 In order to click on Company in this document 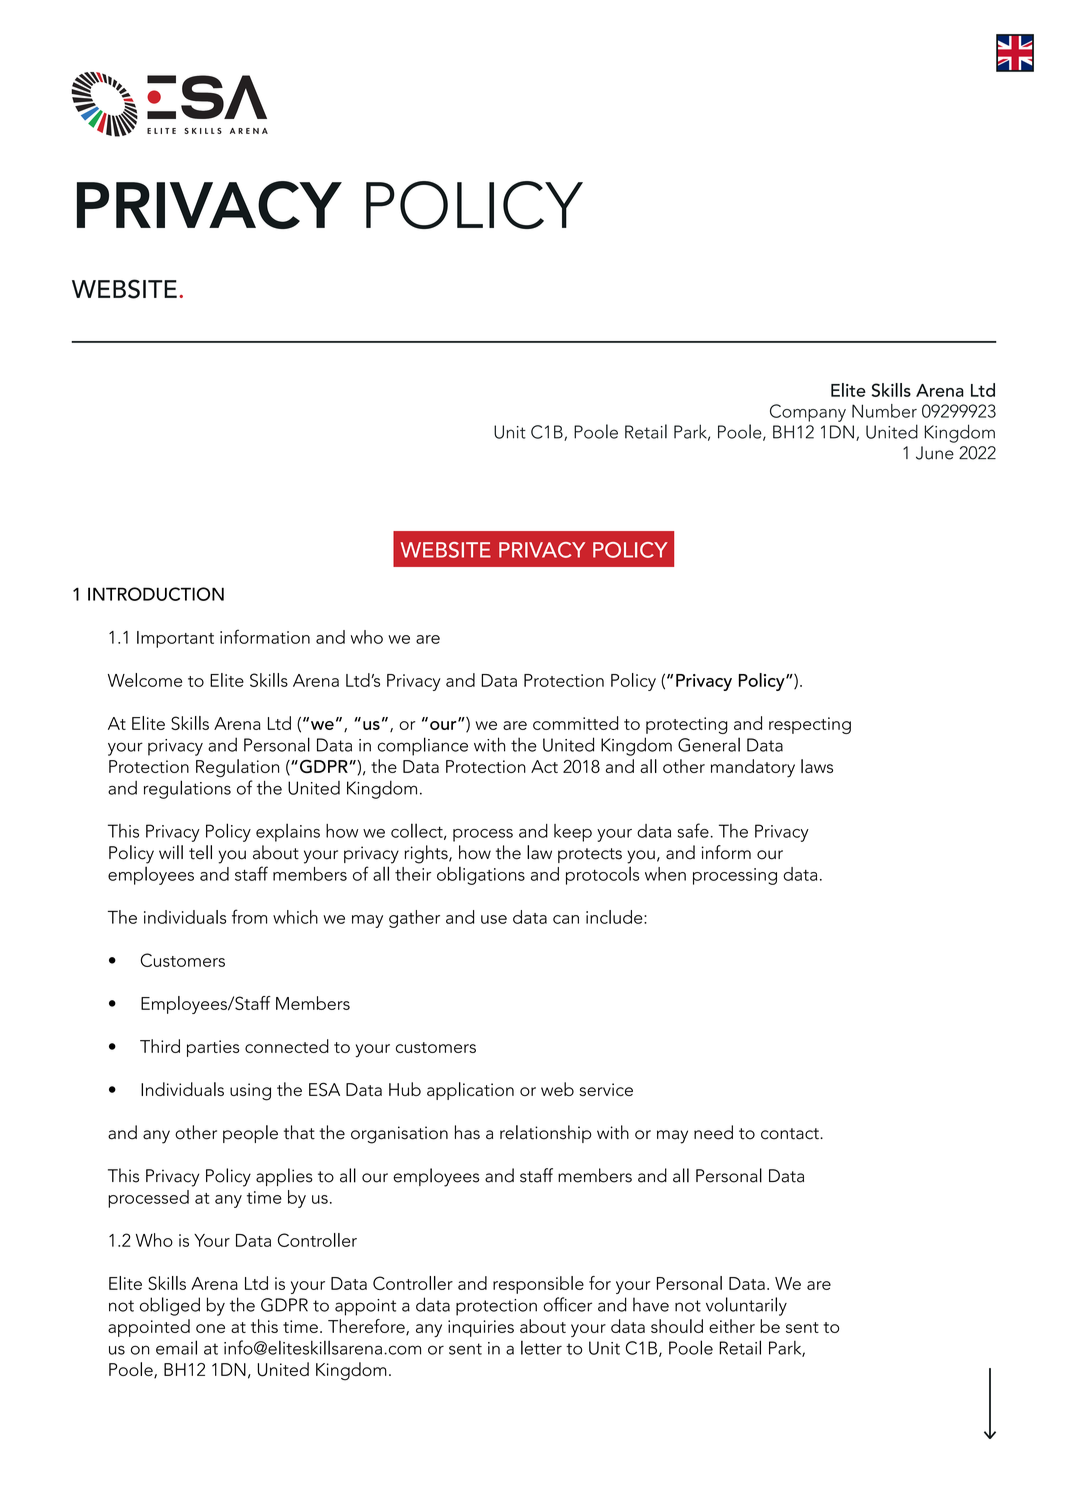, I will do `click(808, 413)`.
